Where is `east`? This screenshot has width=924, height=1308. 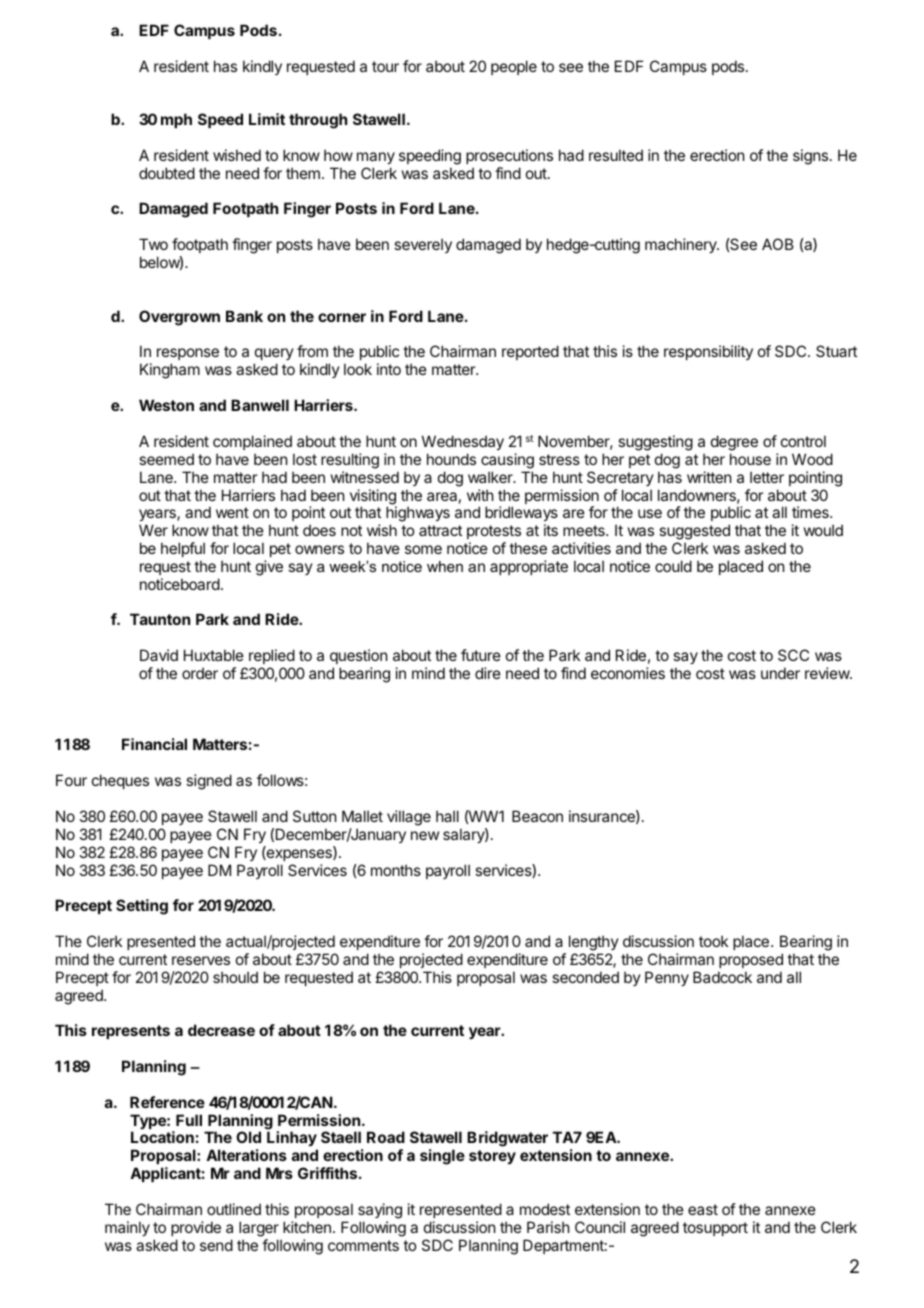
east is located at coordinates (703, 1209).
